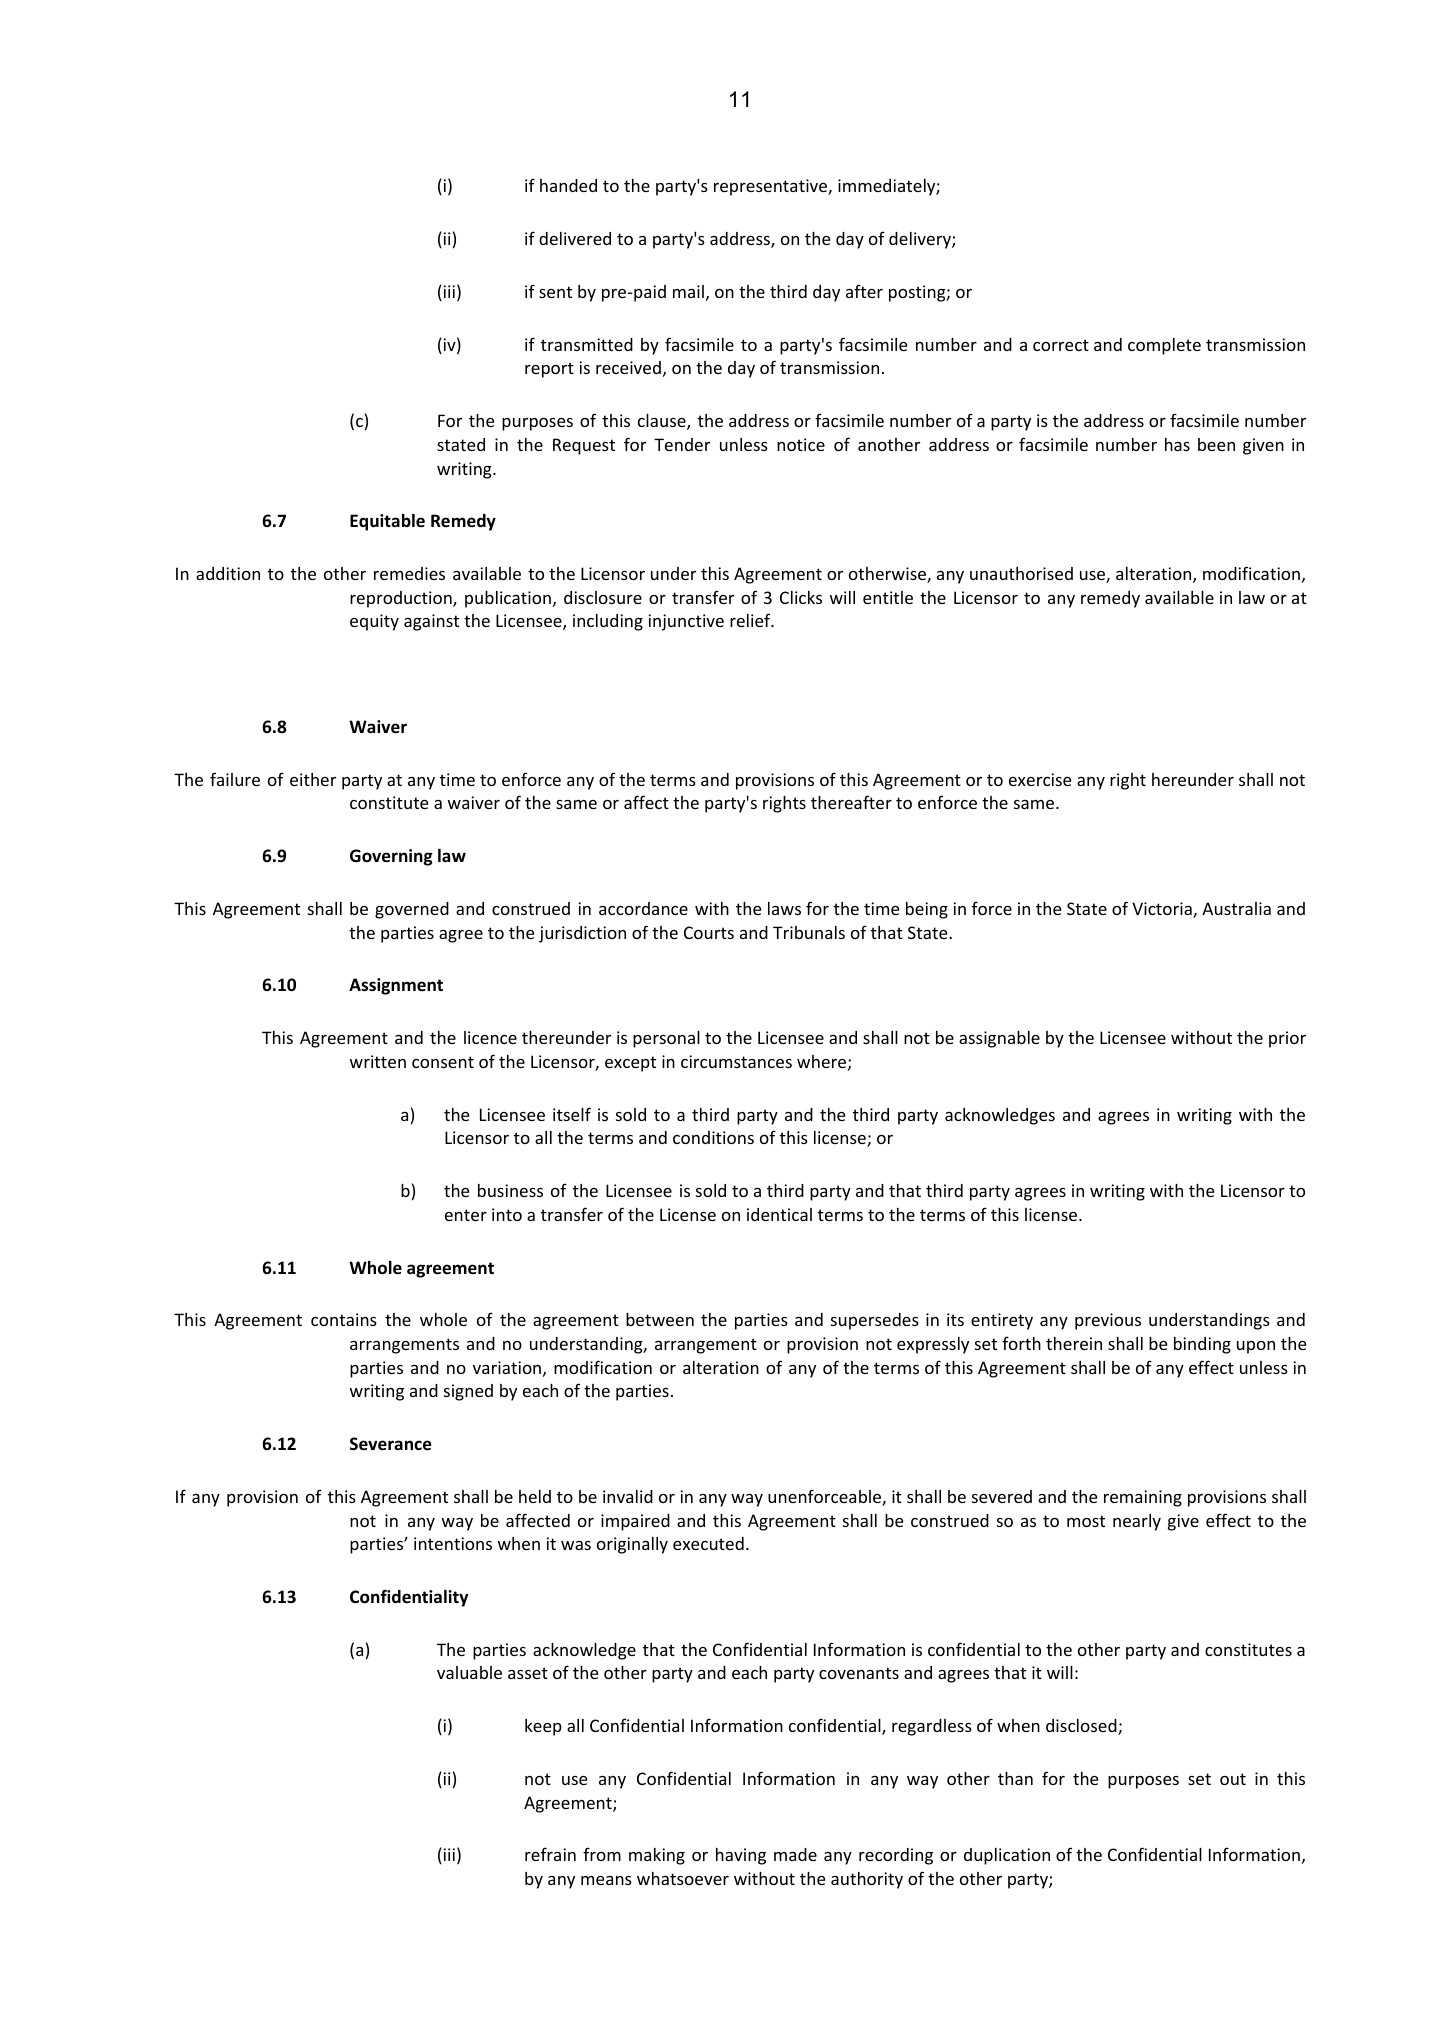 This screenshot has height=2044, width=1445. Describe the element at coordinates (313, 779) in the screenshot. I see `either` at that location.
